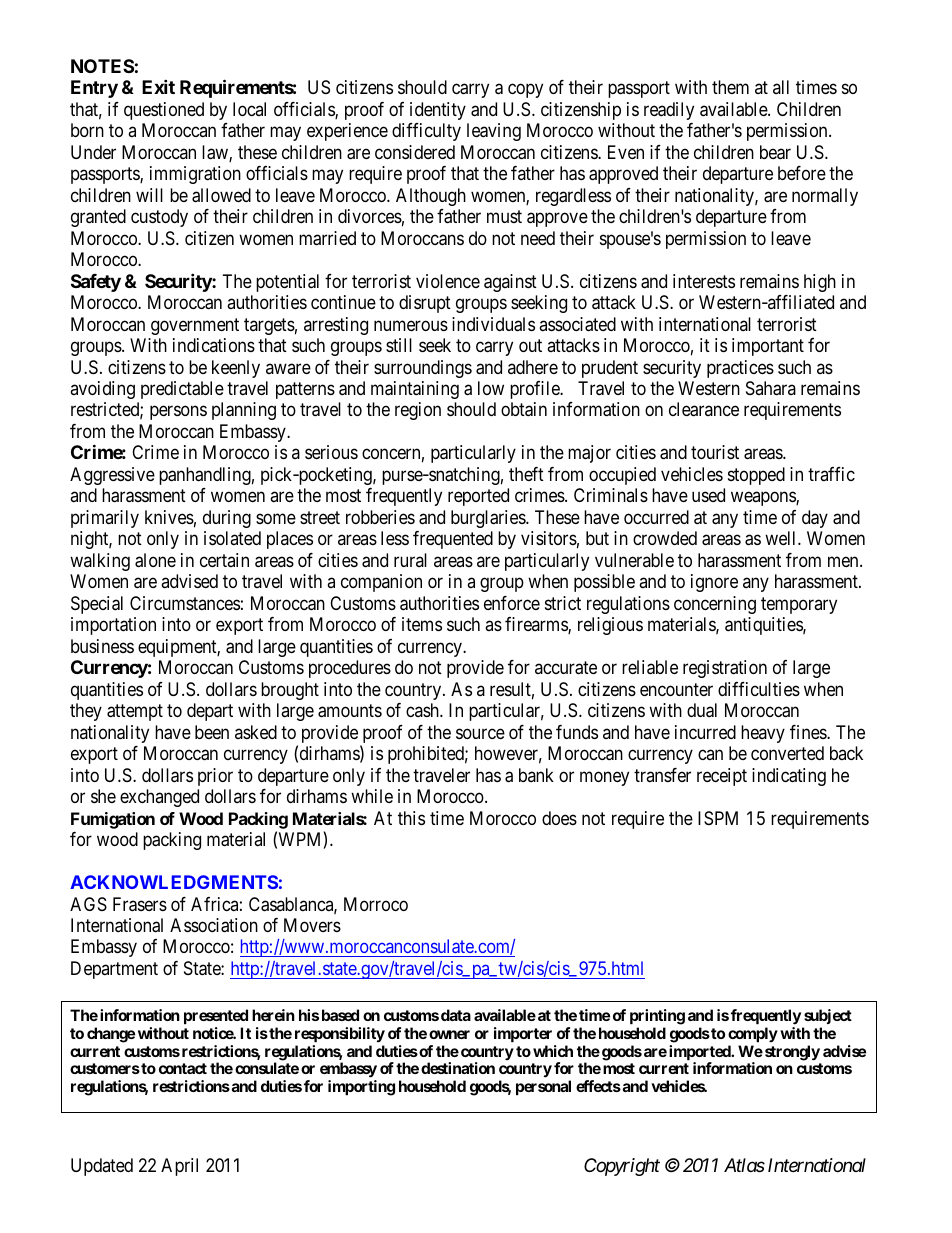  What do you see at coordinates (480, 733) in the document?
I see `source` at bounding box center [480, 733].
